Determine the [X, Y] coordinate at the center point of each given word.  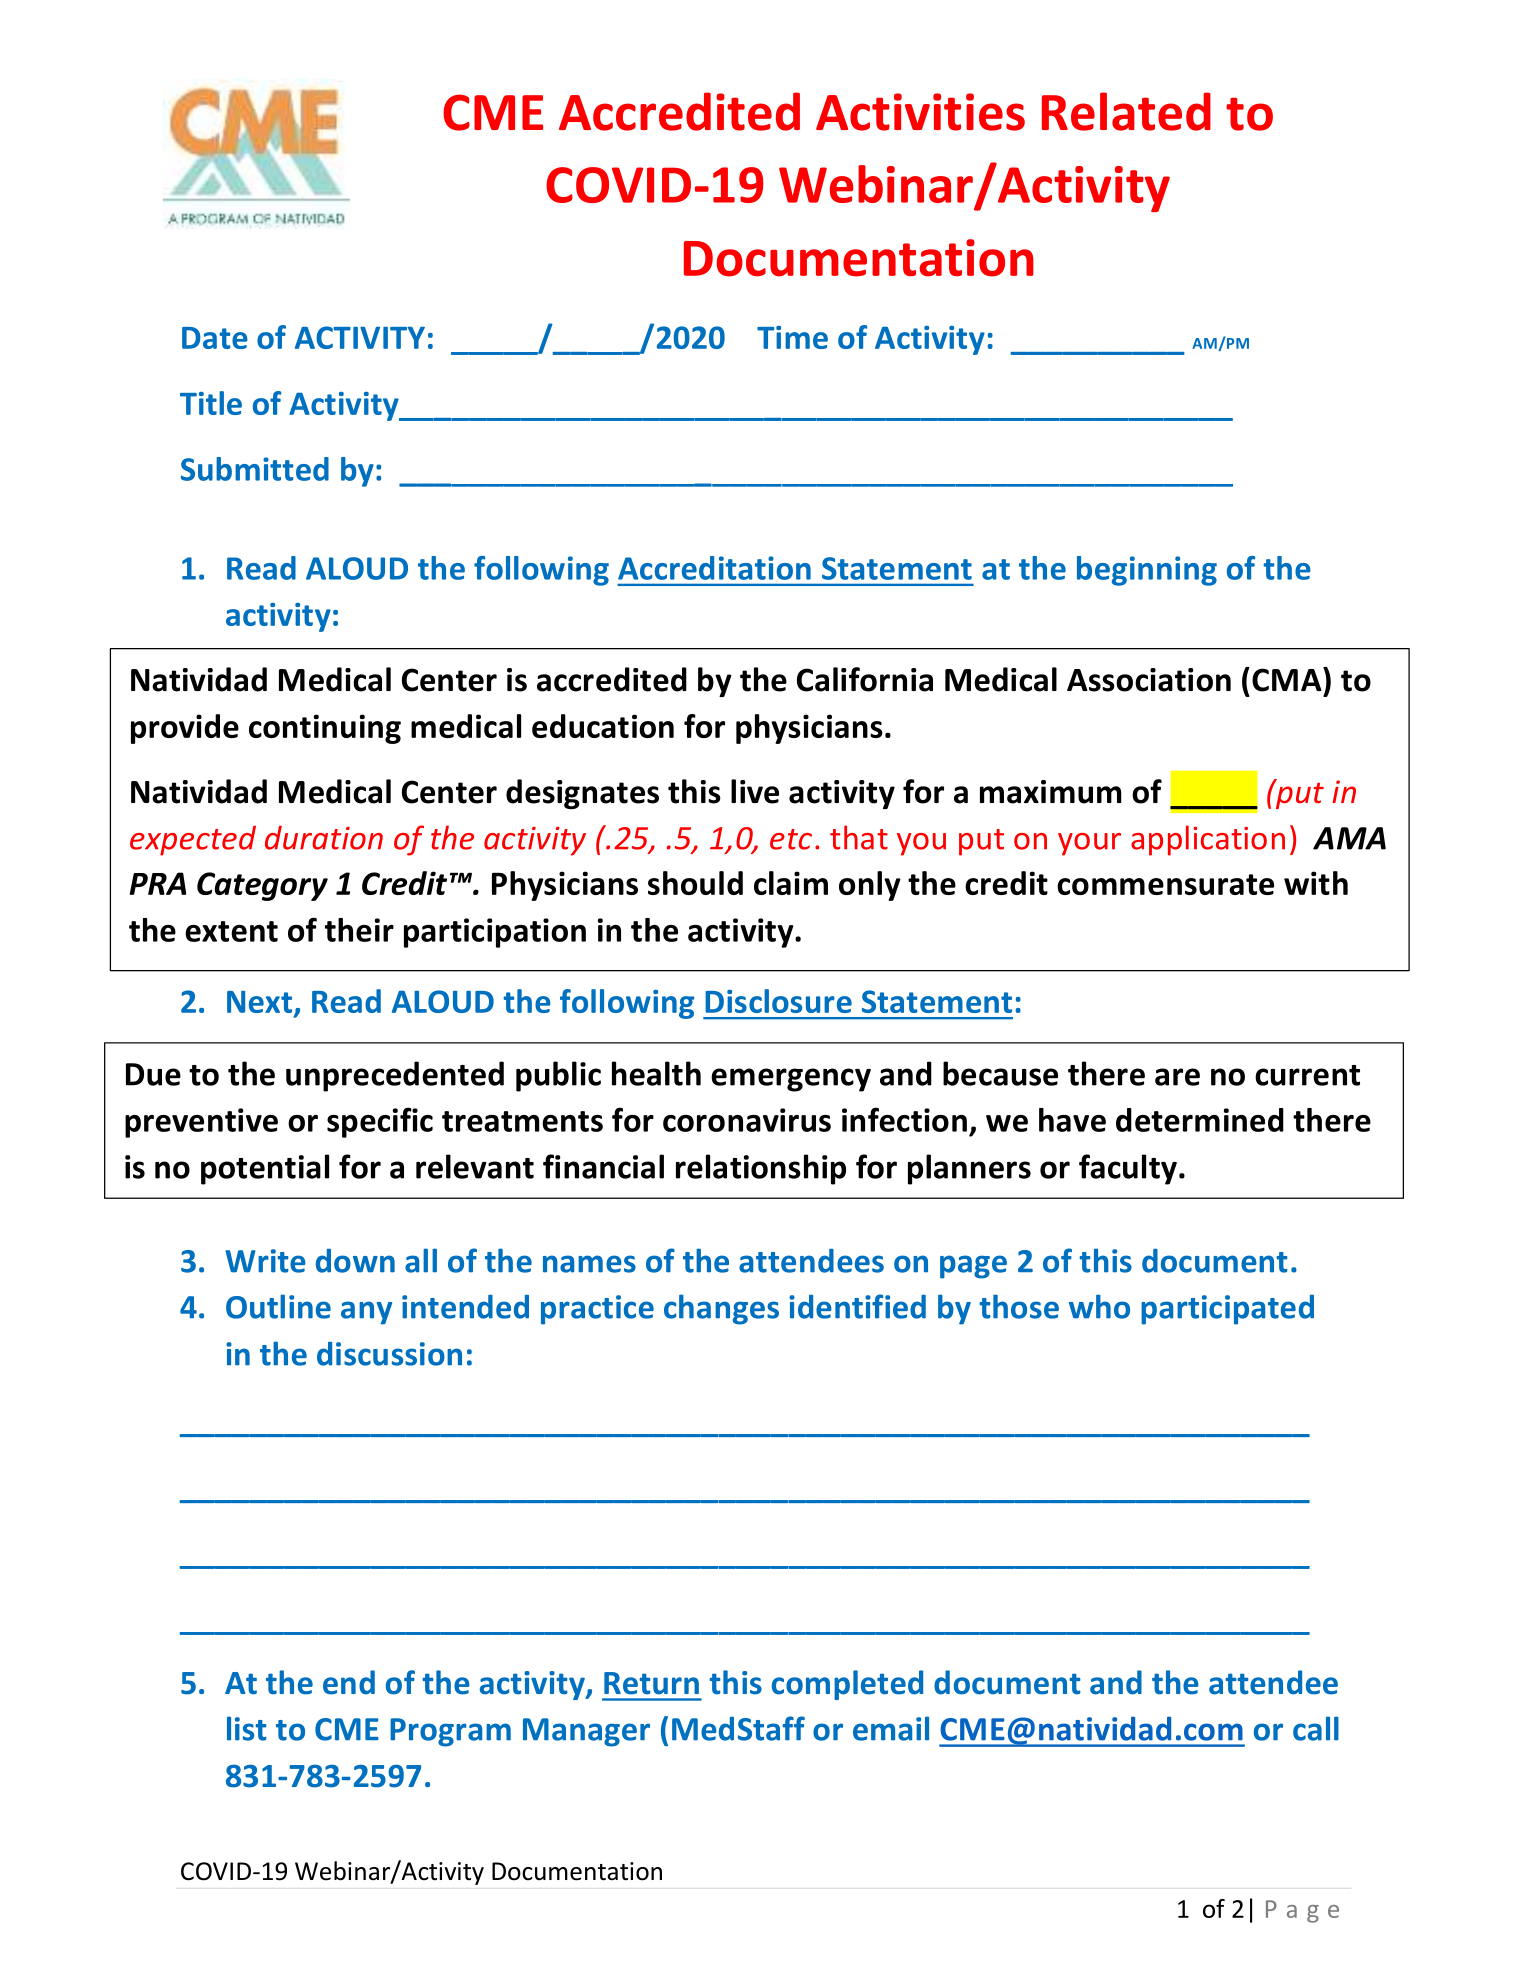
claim [791, 883]
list [247, 1728]
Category [262, 886]
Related [1126, 111]
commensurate [1165, 884]
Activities [920, 112]
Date [215, 338]
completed [847, 1685]
